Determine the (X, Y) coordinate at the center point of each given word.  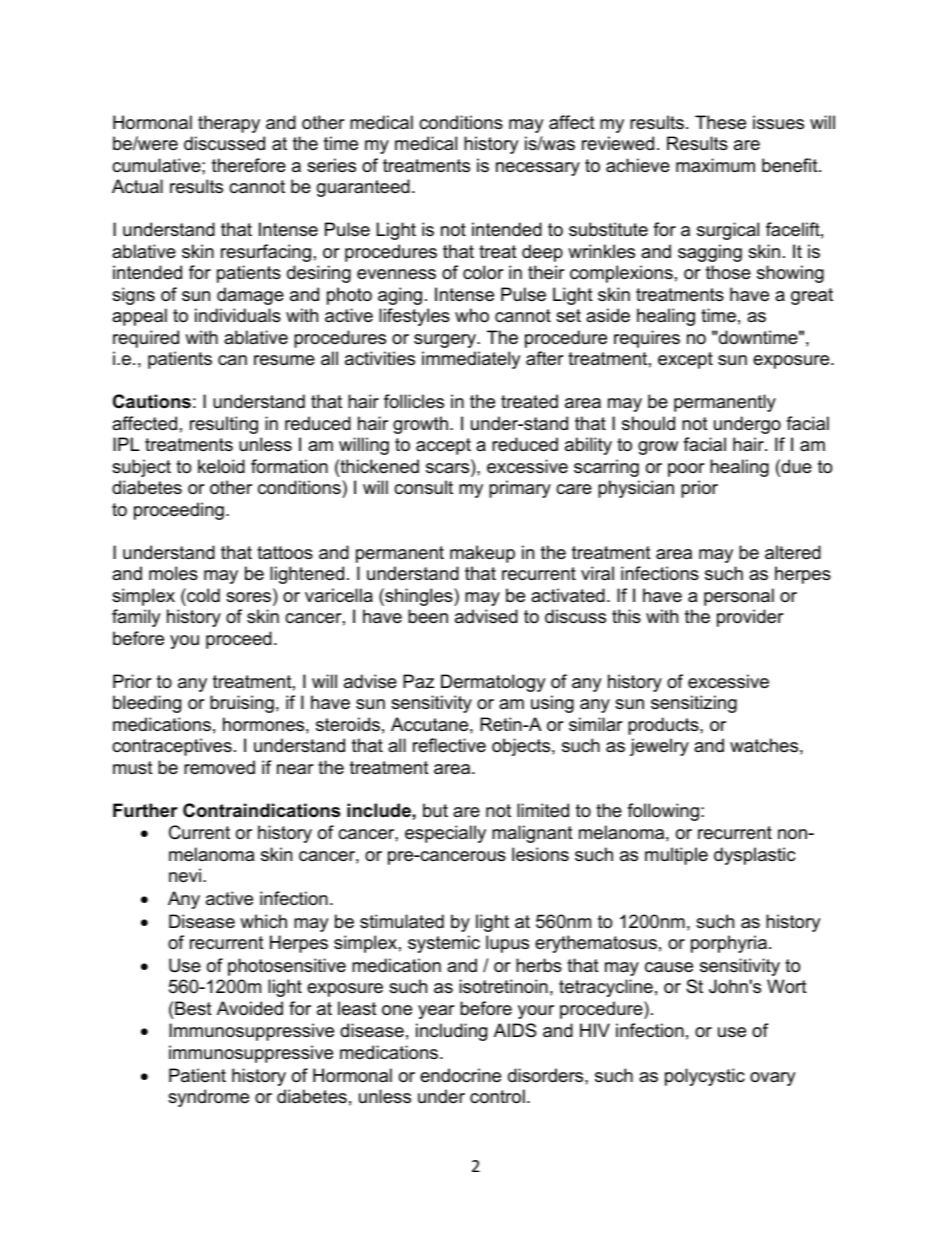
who (472, 315)
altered (793, 552)
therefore (249, 165)
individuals (238, 315)
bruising (242, 704)
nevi (185, 875)
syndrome (208, 1098)
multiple (676, 856)
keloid (221, 466)
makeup (482, 554)
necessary (538, 169)
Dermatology (493, 683)
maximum (715, 165)
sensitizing (694, 704)
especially (445, 834)
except (685, 360)
